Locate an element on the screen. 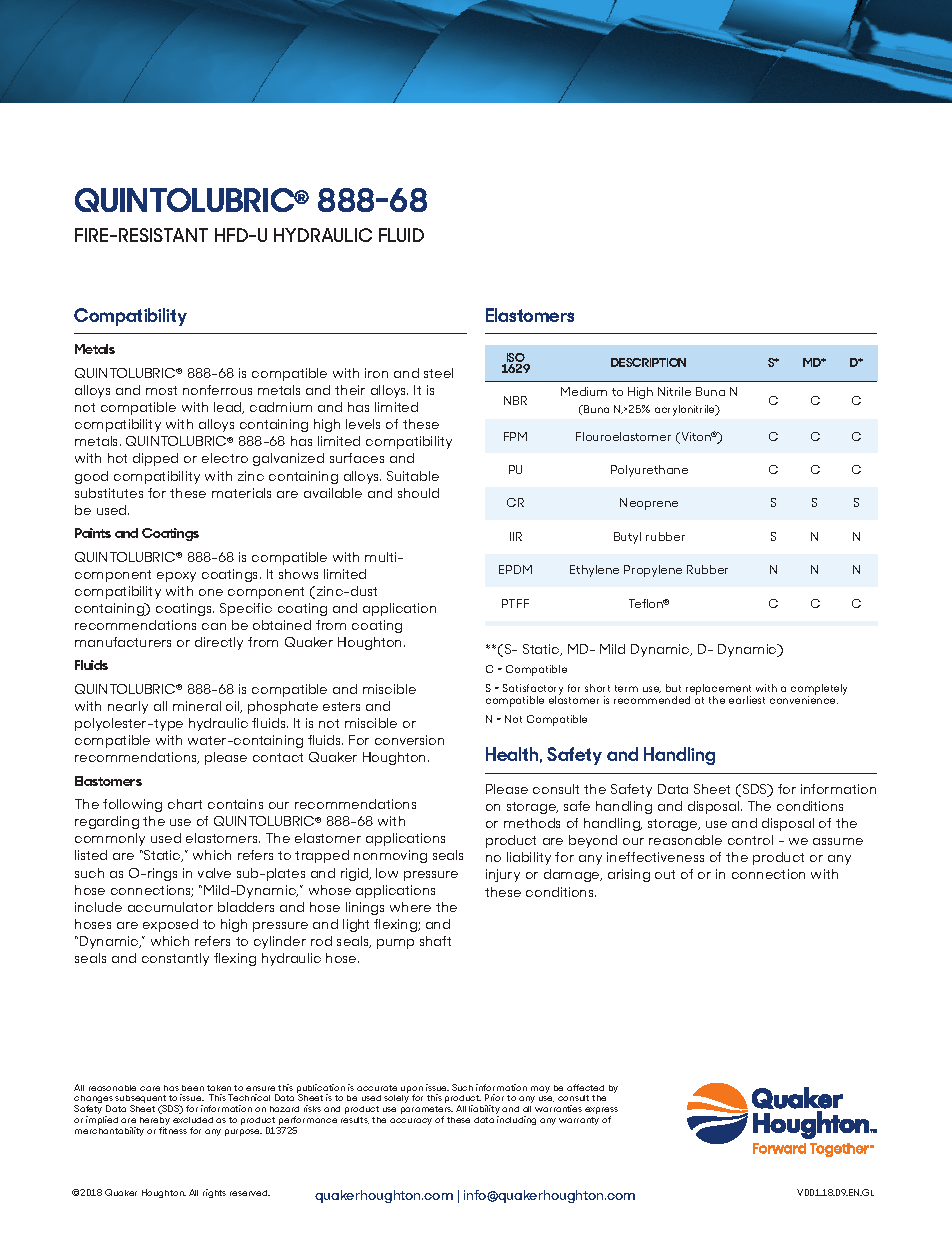 Image resolution: width=952 pixels, height=1233 pixels. directly is located at coordinates (219, 643).
